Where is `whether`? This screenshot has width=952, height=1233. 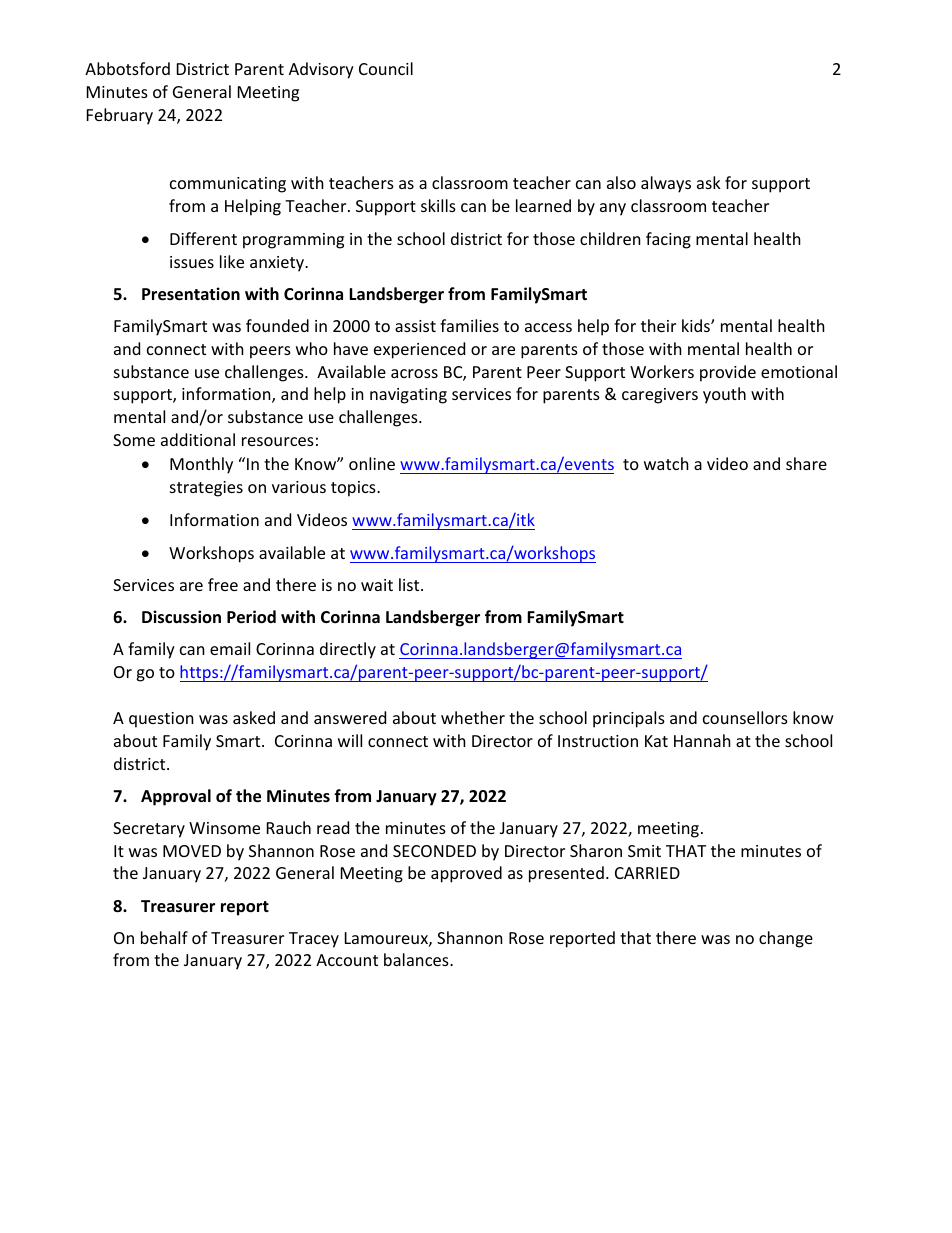
whether is located at coordinates (473, 717).
